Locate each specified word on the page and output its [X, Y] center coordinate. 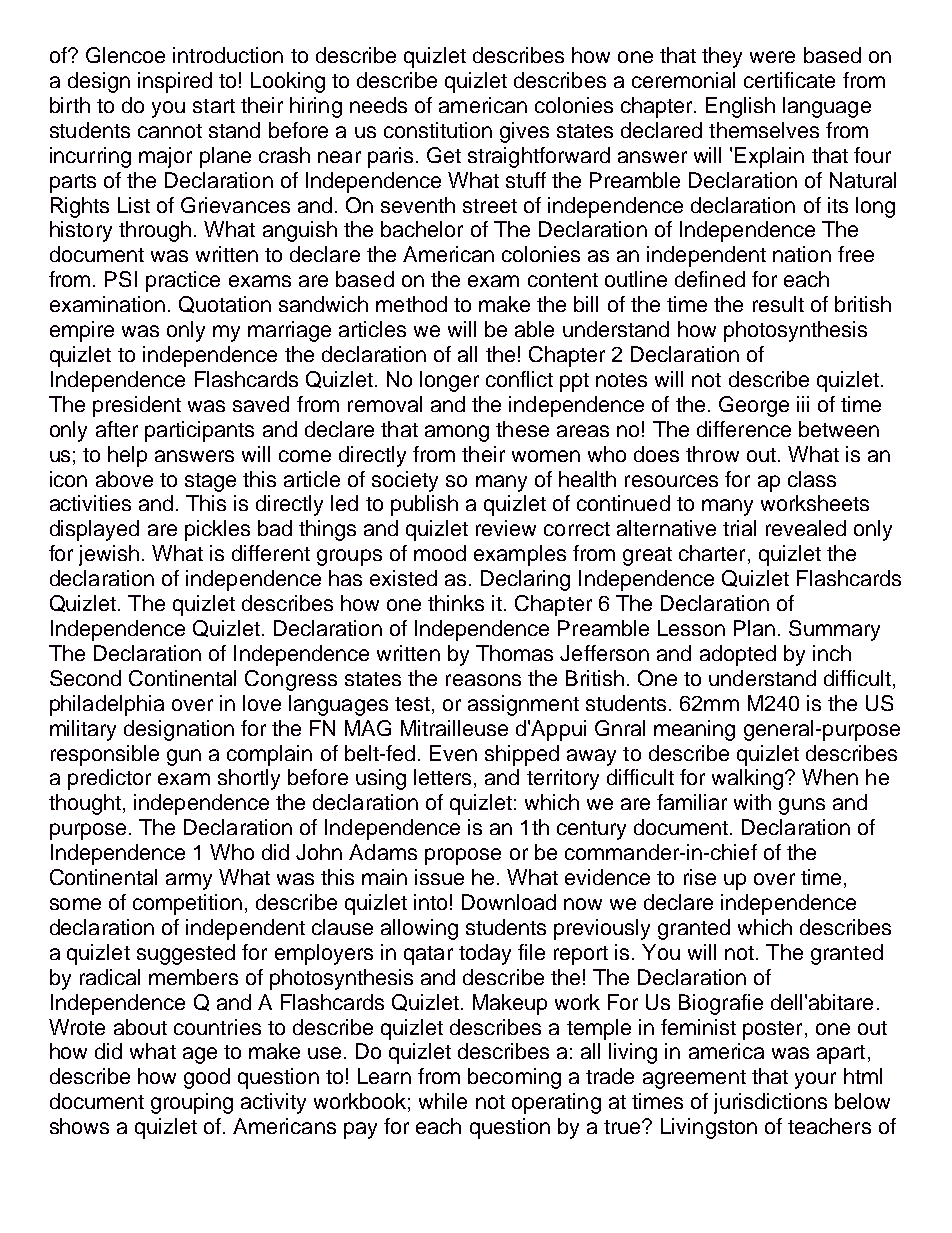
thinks [456, 603]
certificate [789, 80]
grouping [192, 1103]
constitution [438, 130]
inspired [175, 82]
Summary [834, 630]
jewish [109, 555]
